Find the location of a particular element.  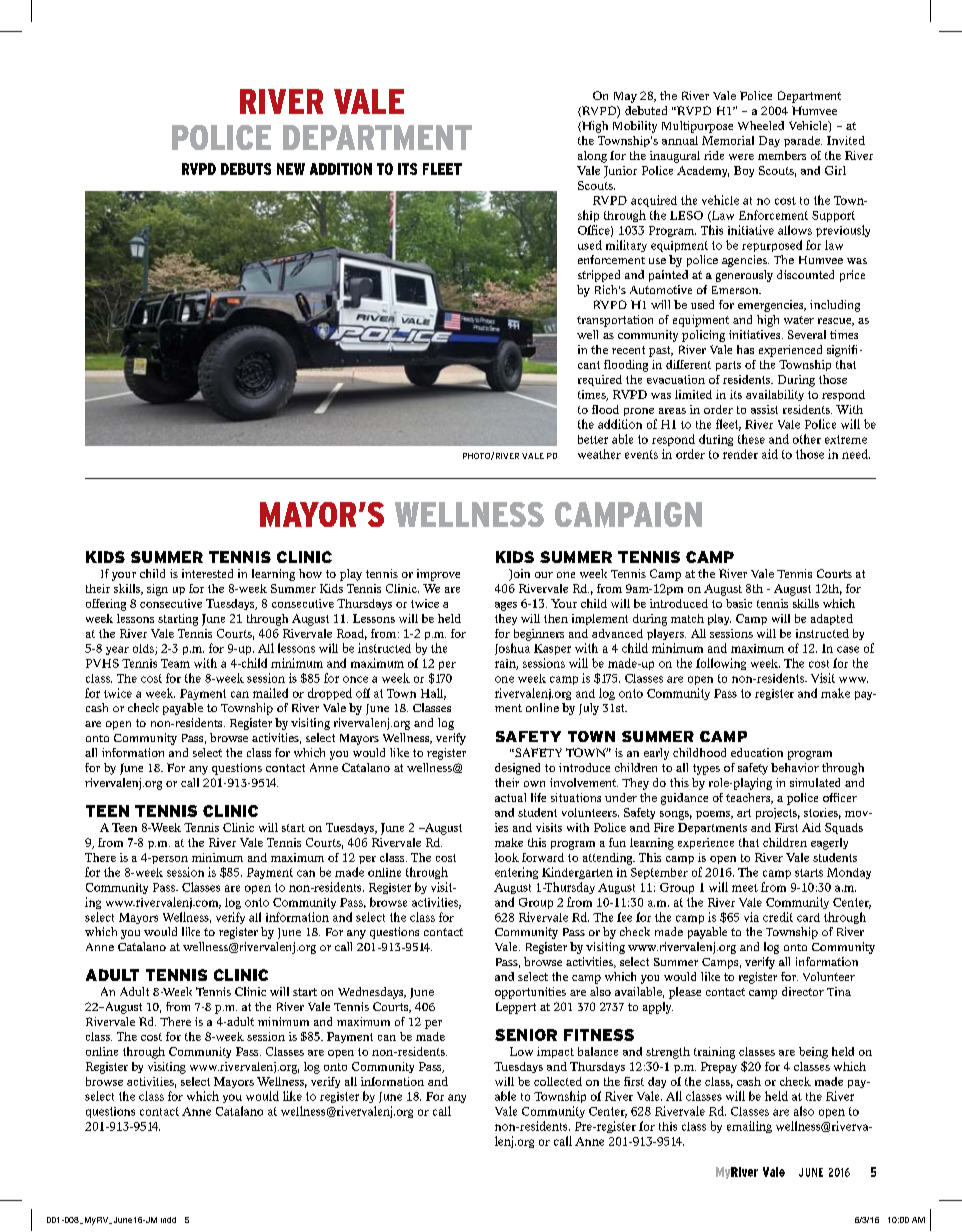

emailing is located at coordinates (749, 1127).
